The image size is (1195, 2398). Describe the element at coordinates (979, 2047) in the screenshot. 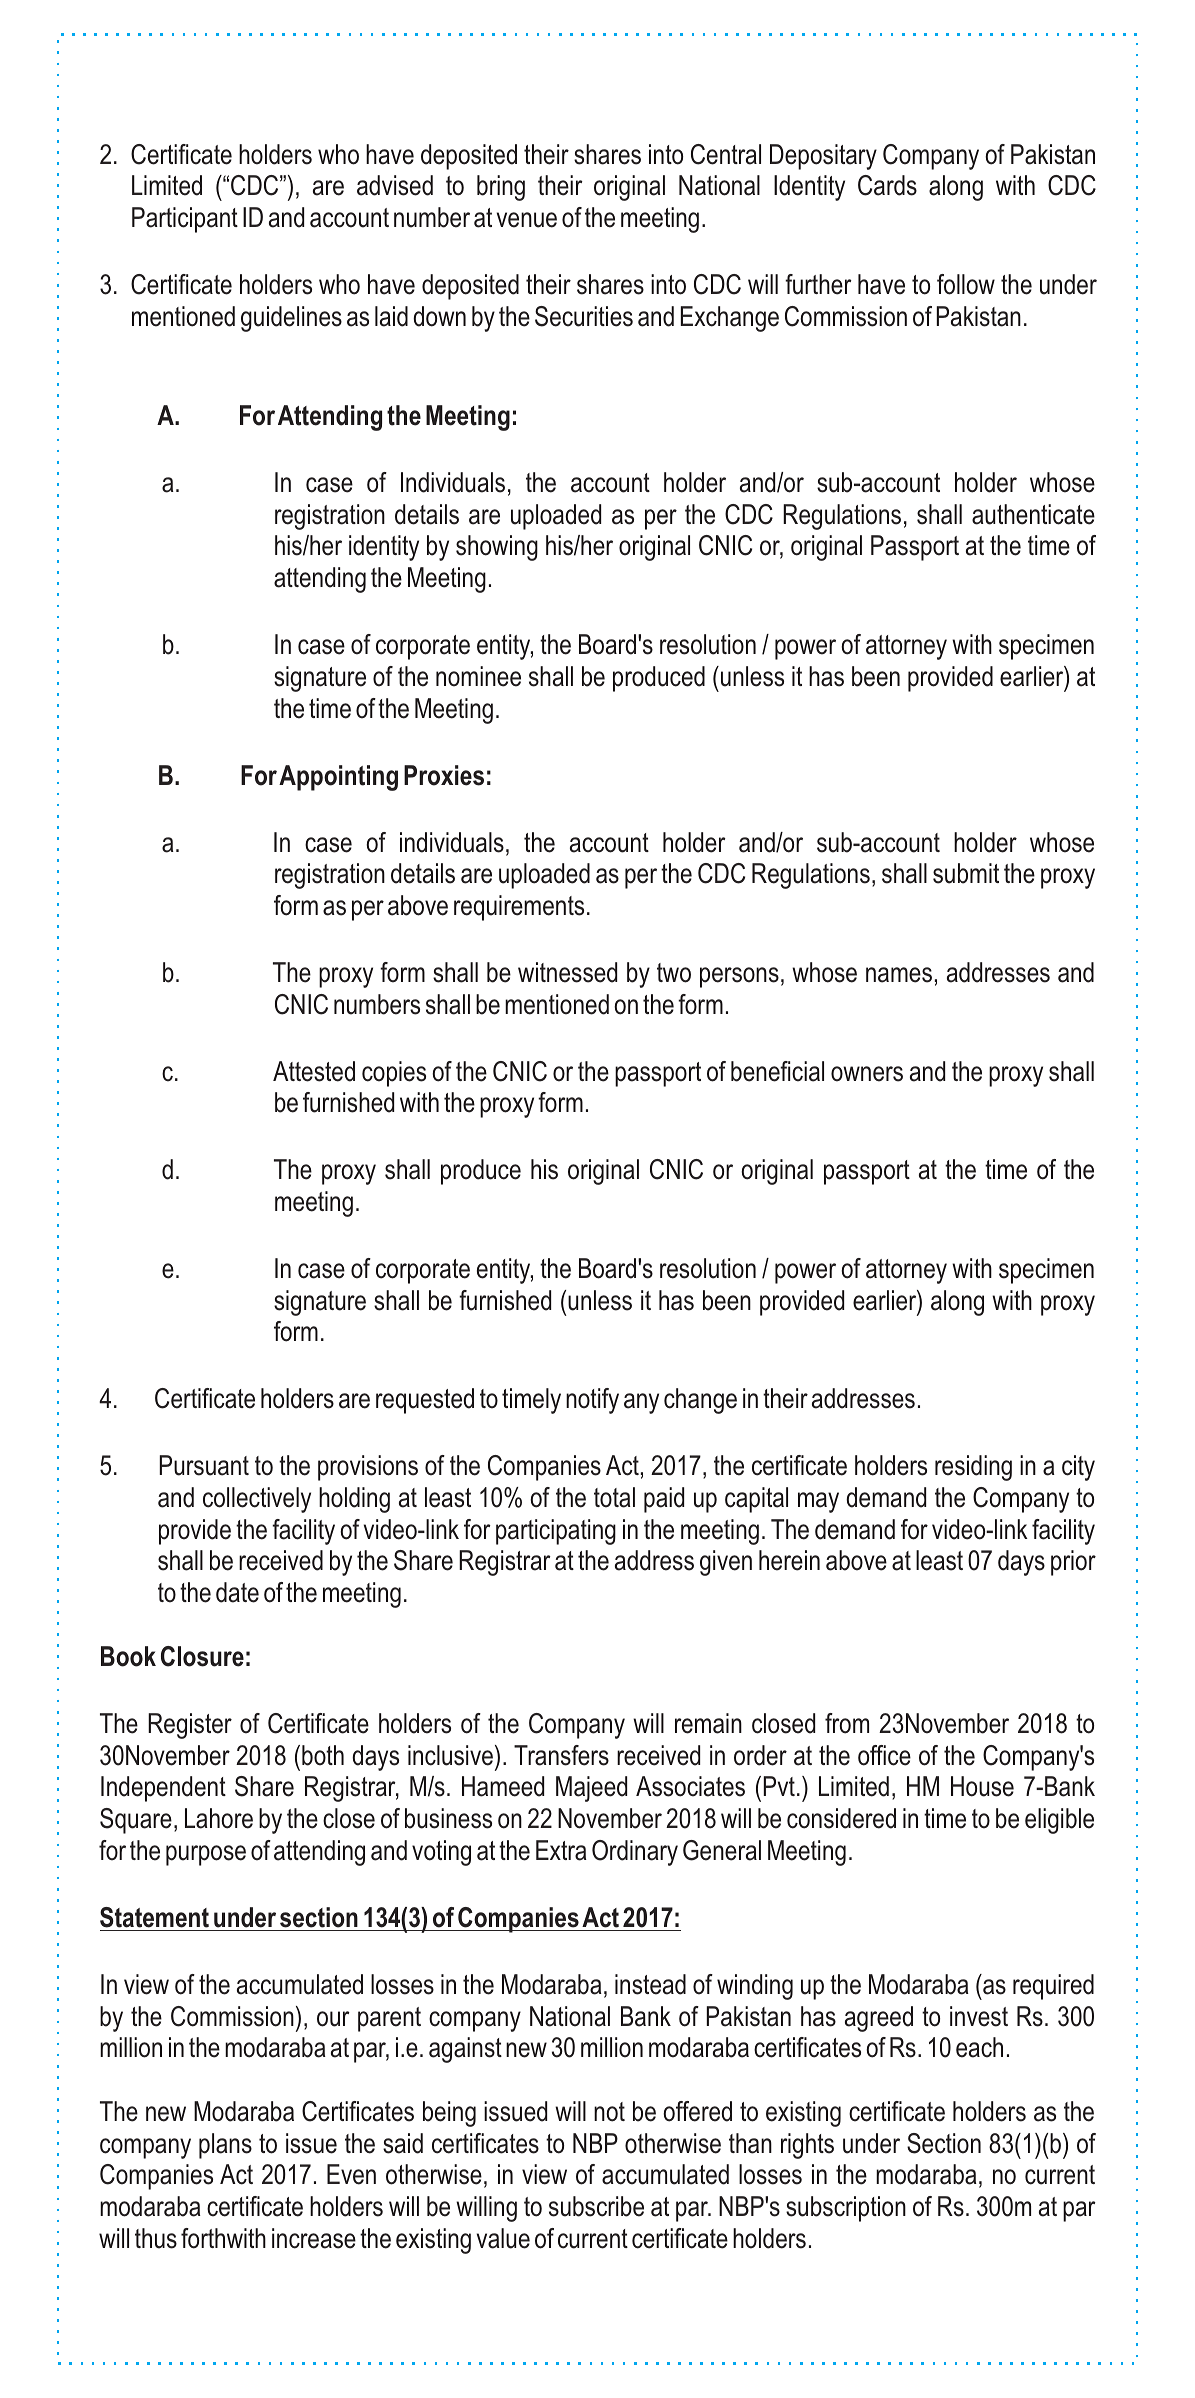

I see `each` at that location.
